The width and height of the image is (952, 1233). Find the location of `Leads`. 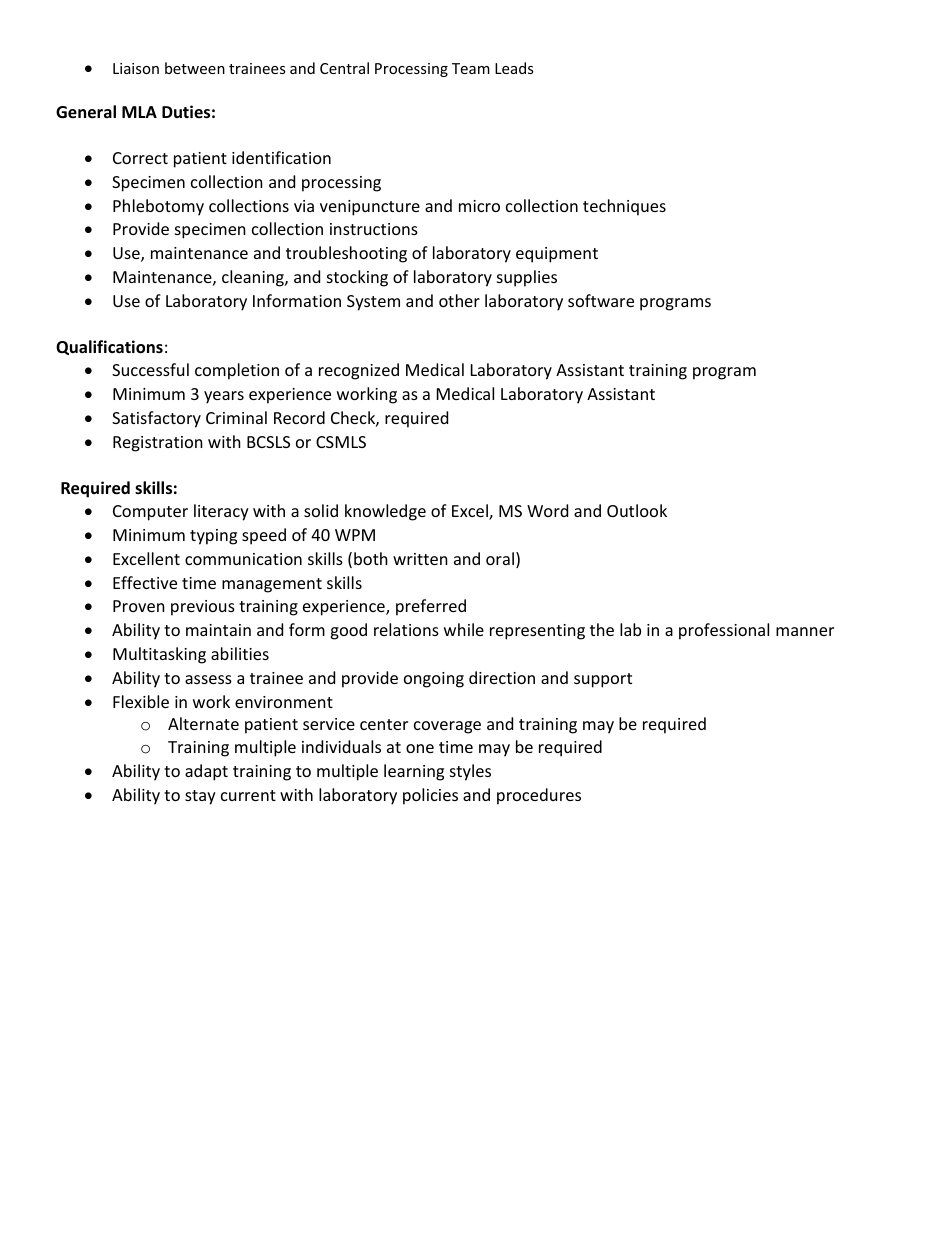

Leads is located at coordinates (514, 68).
